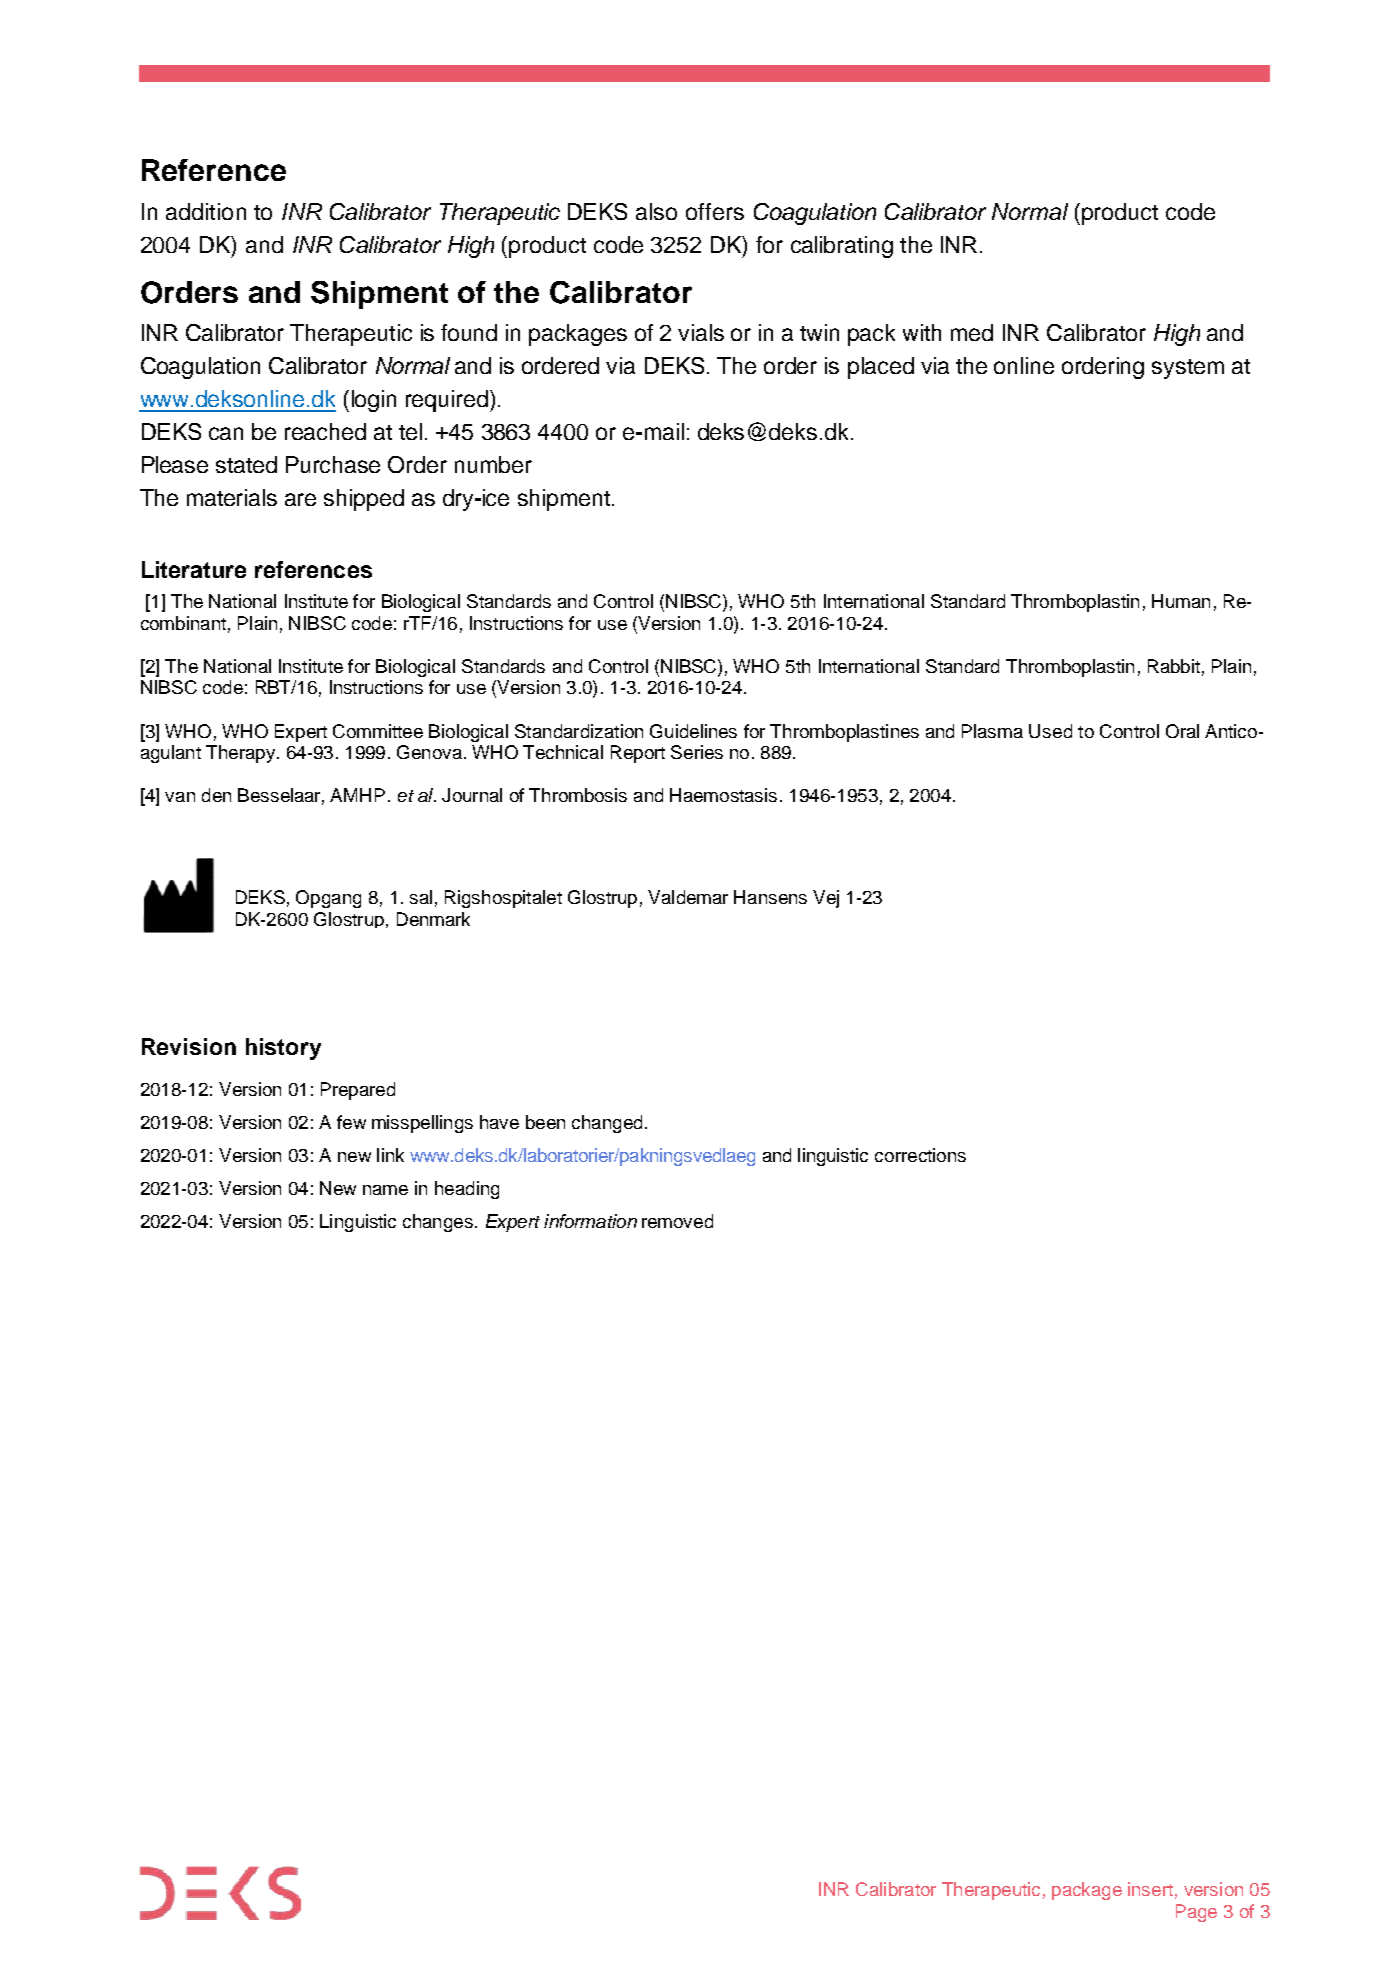 This screenshot has width=1396, height=1975. Describe the element at coordinates (920, 1155) in the screenshot. I see `corrections` at that location.
